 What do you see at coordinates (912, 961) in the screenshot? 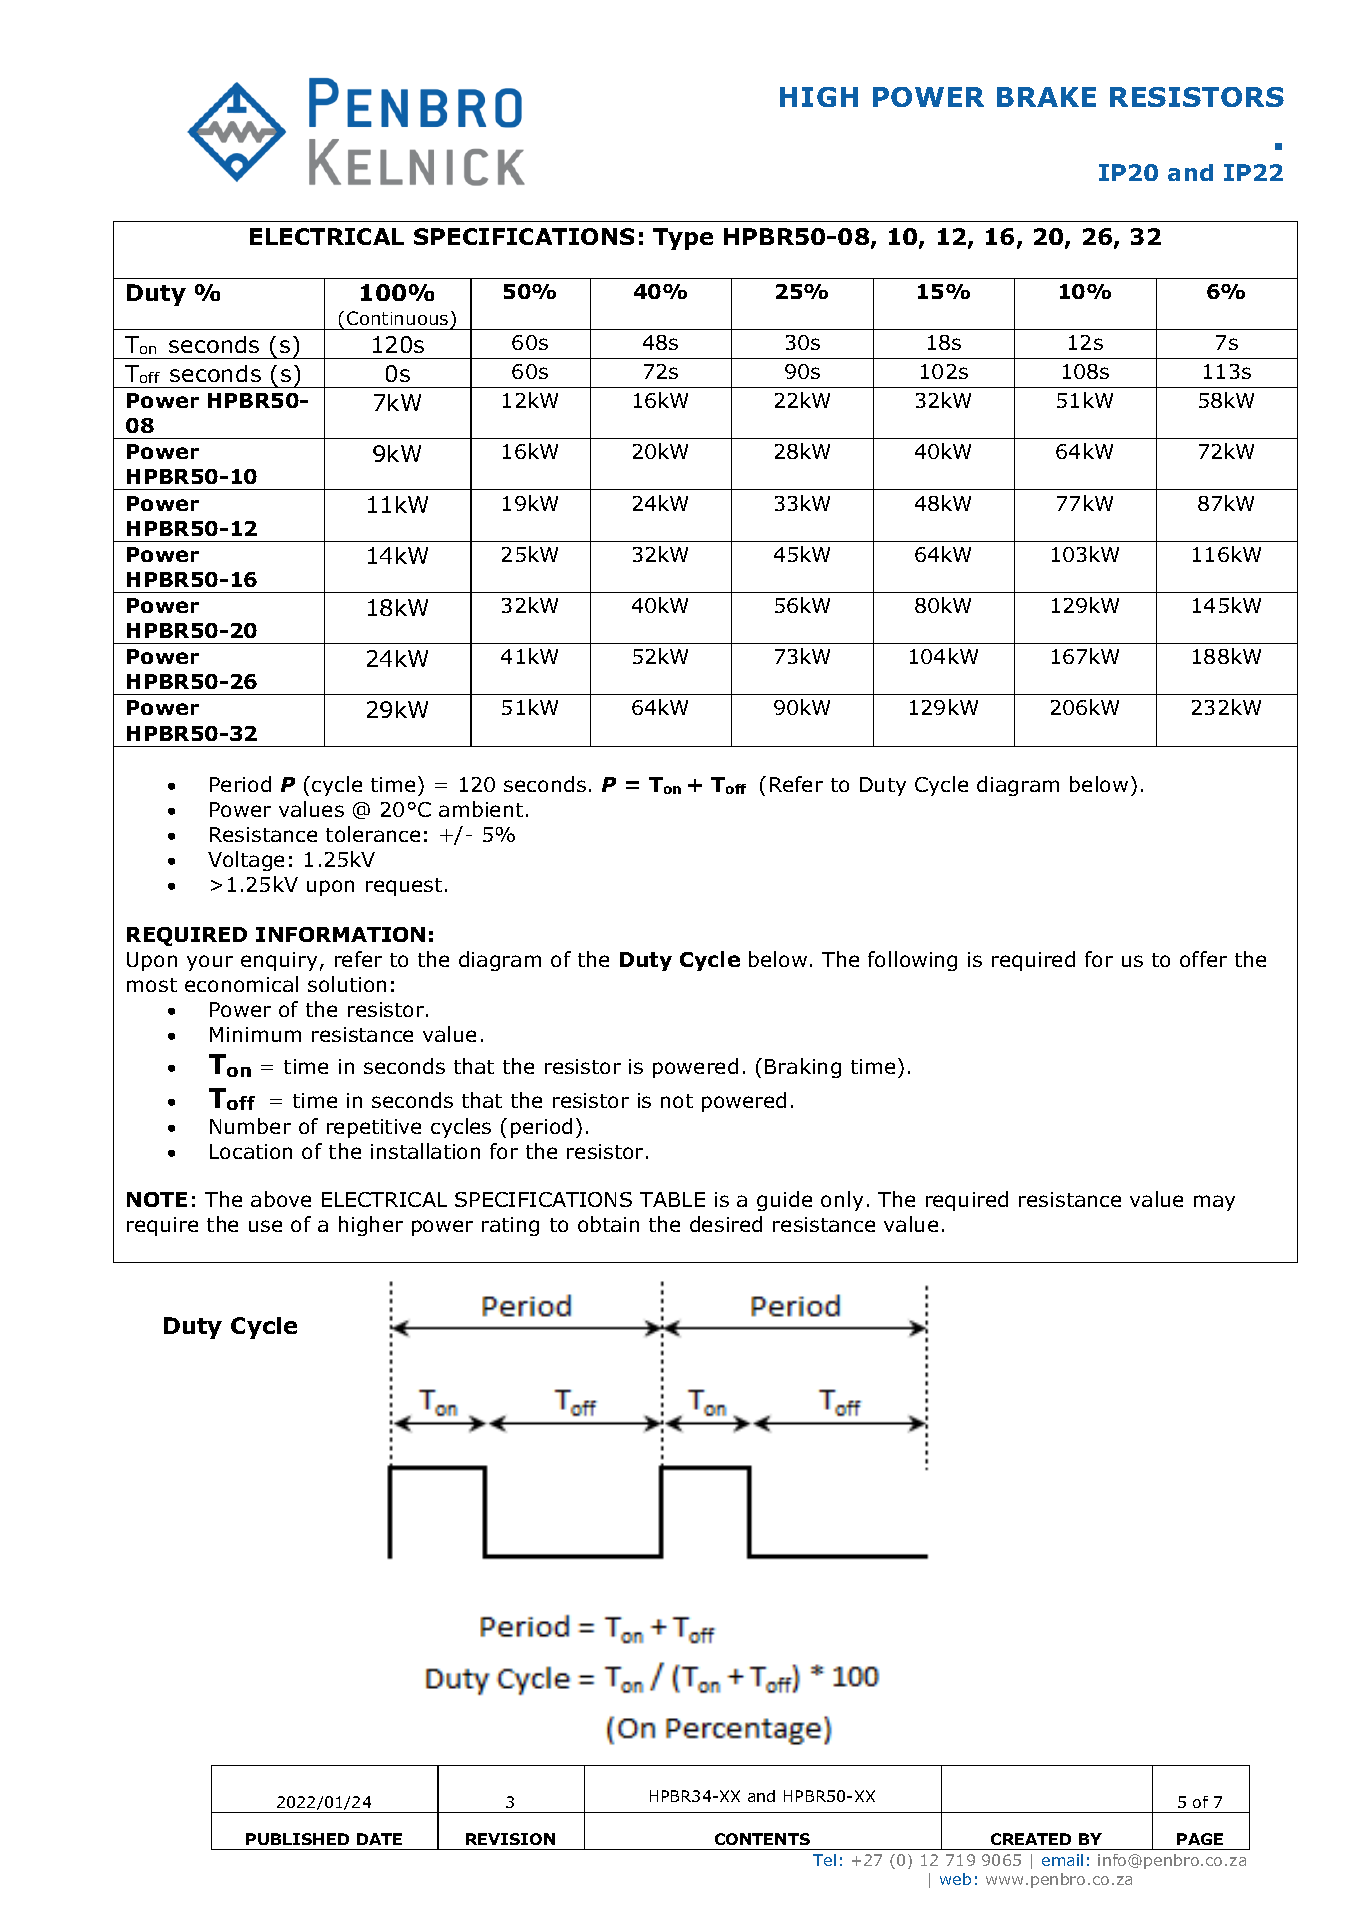
I see `following` at bounding box center [912, 961].
